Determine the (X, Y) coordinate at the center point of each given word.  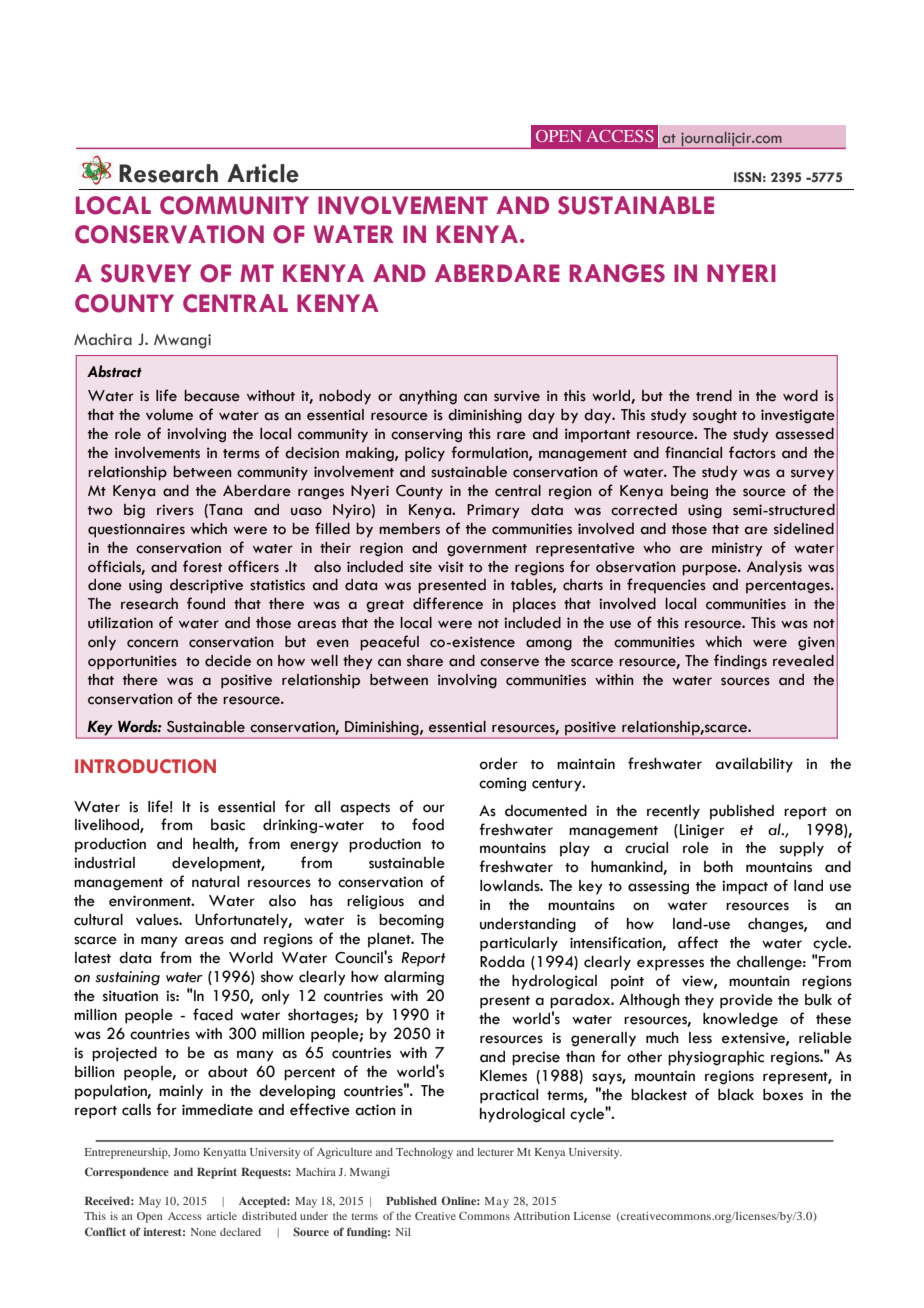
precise (536, 1058)
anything (428, 397)
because (212, 396)
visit (451, 567)
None (203, 1232)
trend (714, 396)
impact (745, 887)
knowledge (740, 1020)
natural (215, 882)
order (499, 764)
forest (202, 566)
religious (375, 902)
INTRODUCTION (145, 766)
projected (124, 1054)
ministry (737, 549)
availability (754, 765)
